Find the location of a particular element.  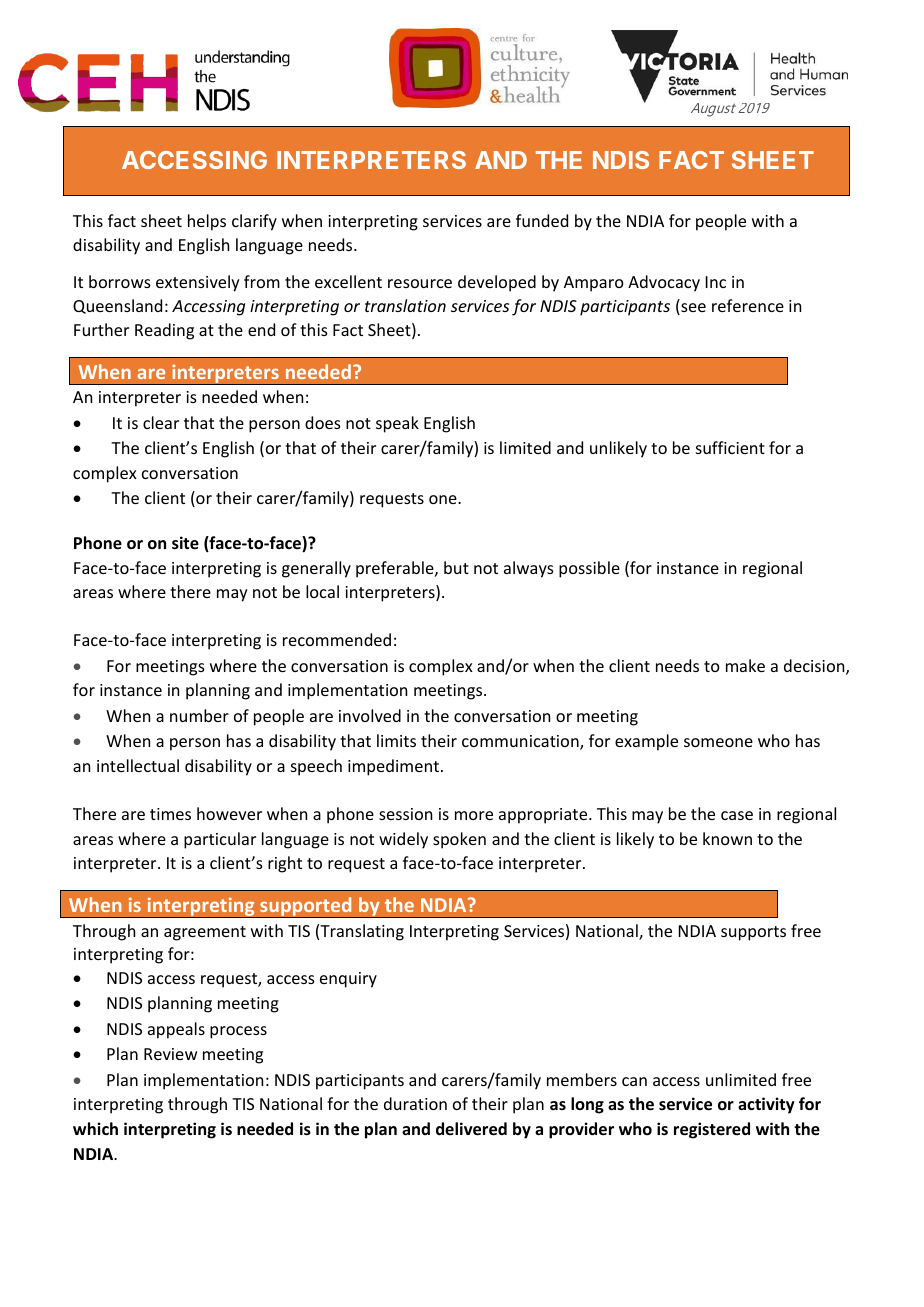

involved is located at coordinates (370, 715).
